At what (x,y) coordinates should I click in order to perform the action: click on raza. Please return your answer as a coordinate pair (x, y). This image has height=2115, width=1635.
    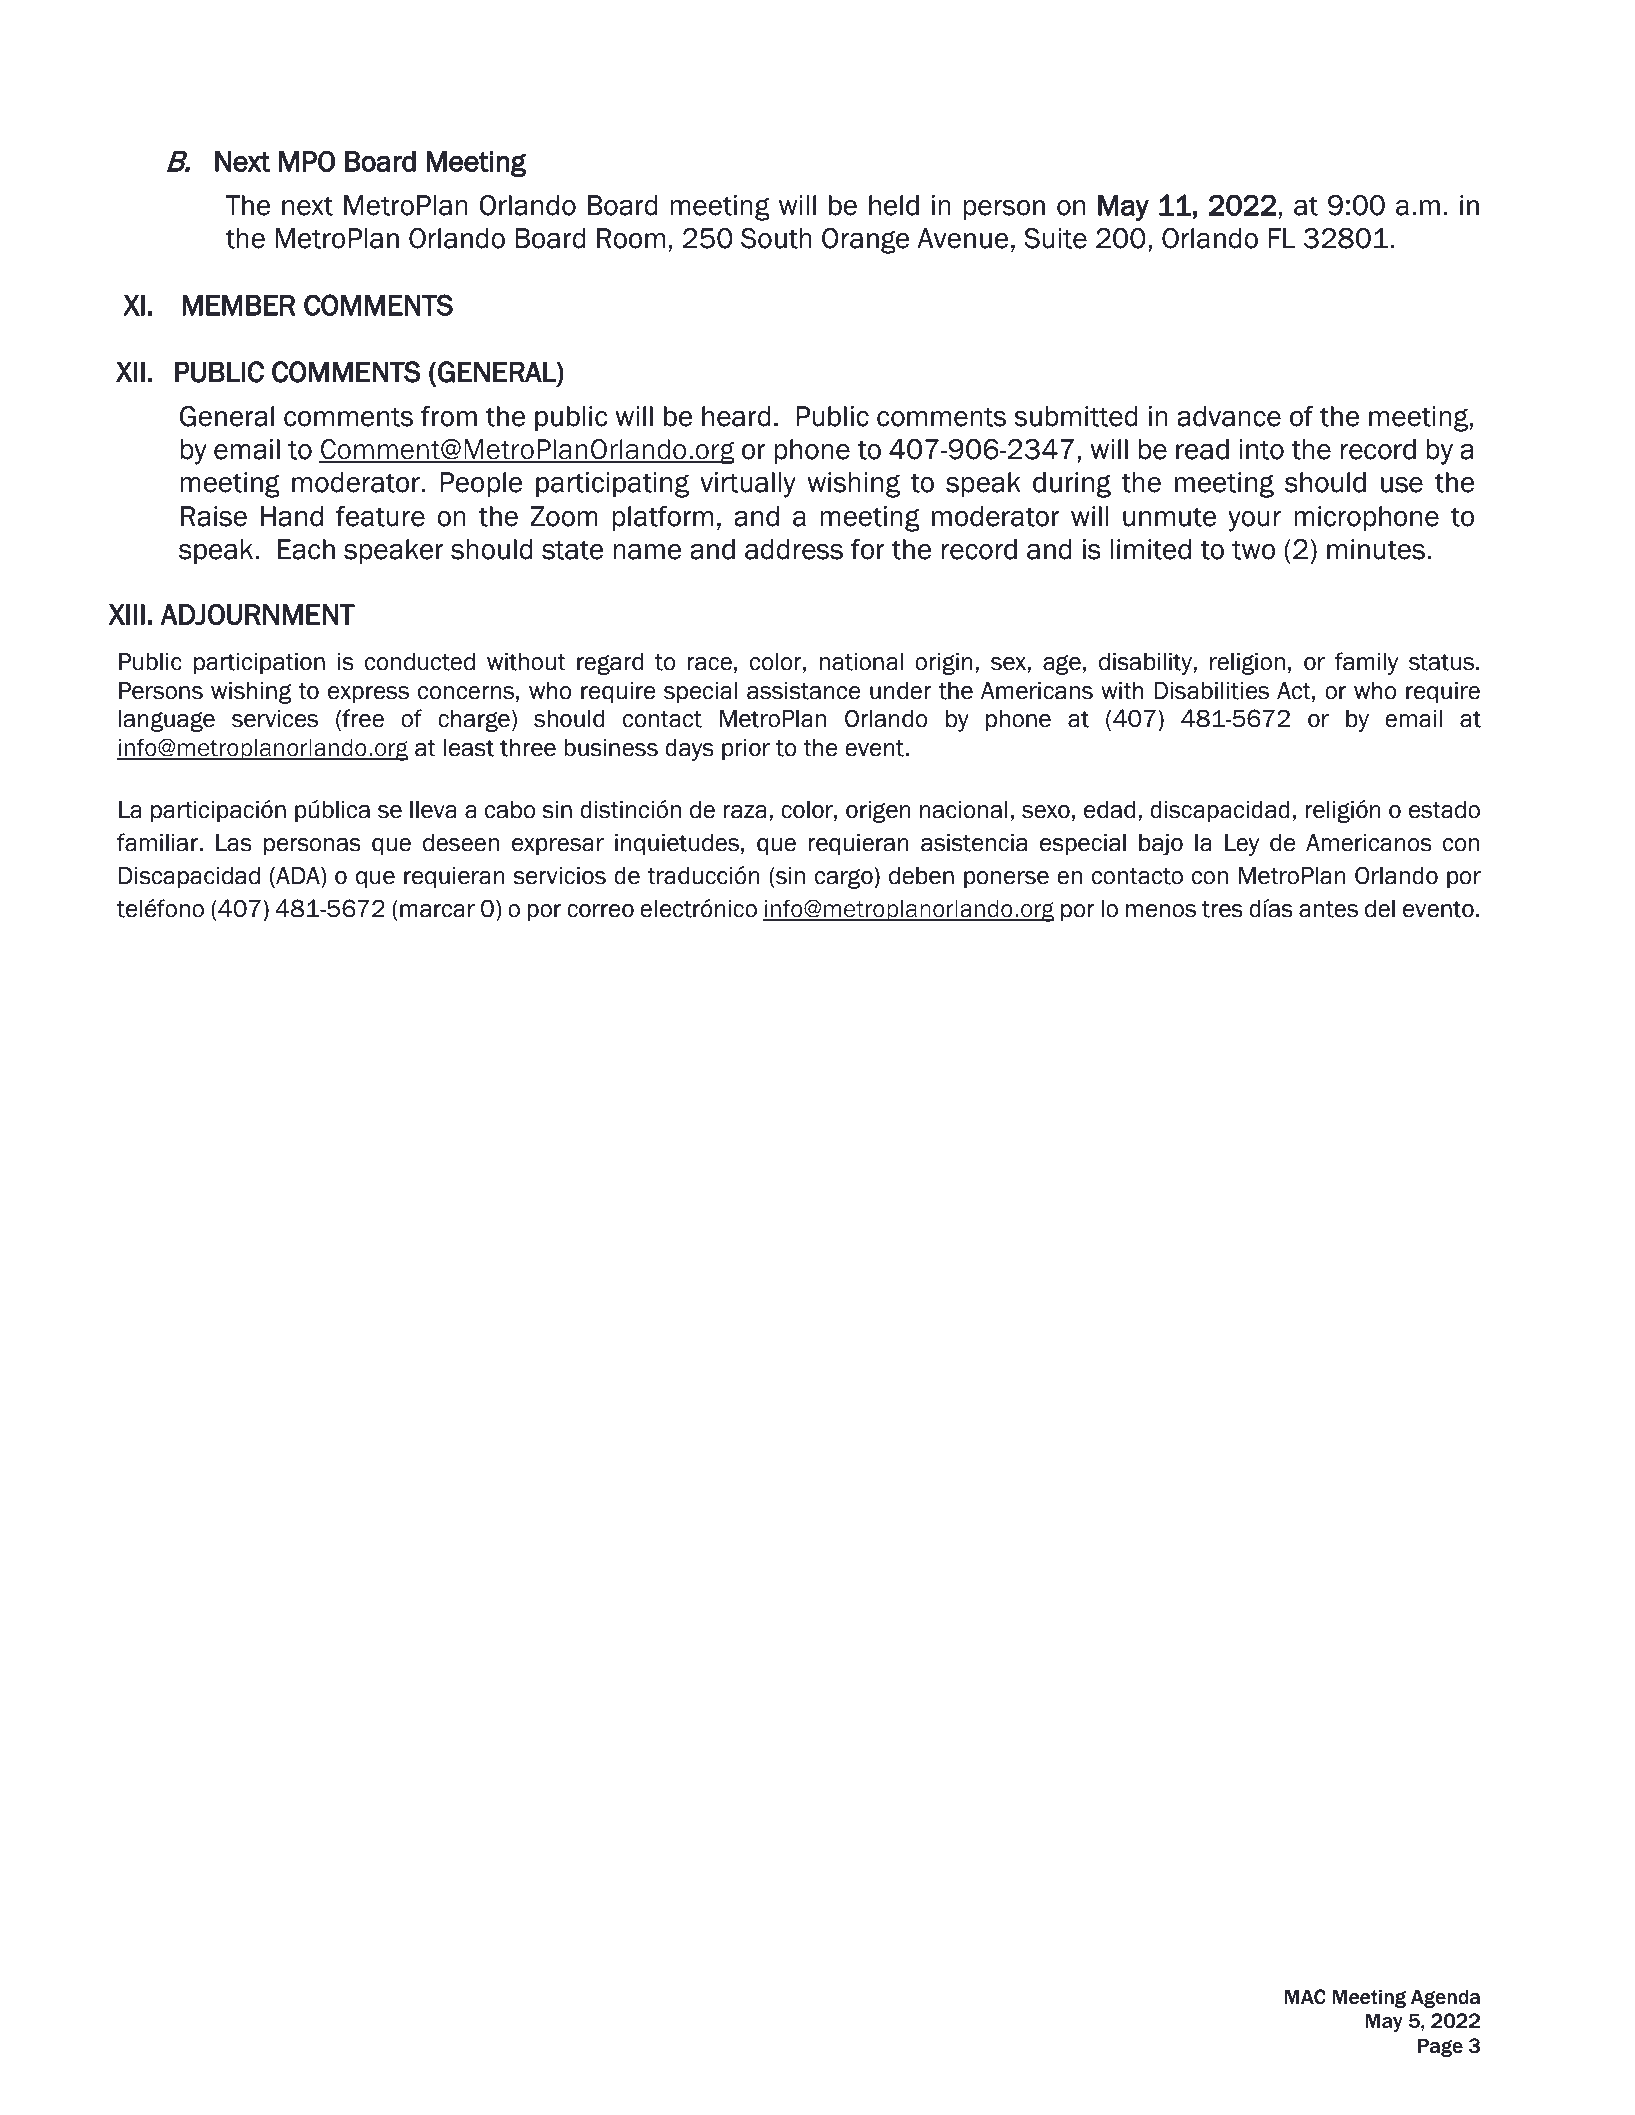
    Looking at the image, I should click on (745, 812).
